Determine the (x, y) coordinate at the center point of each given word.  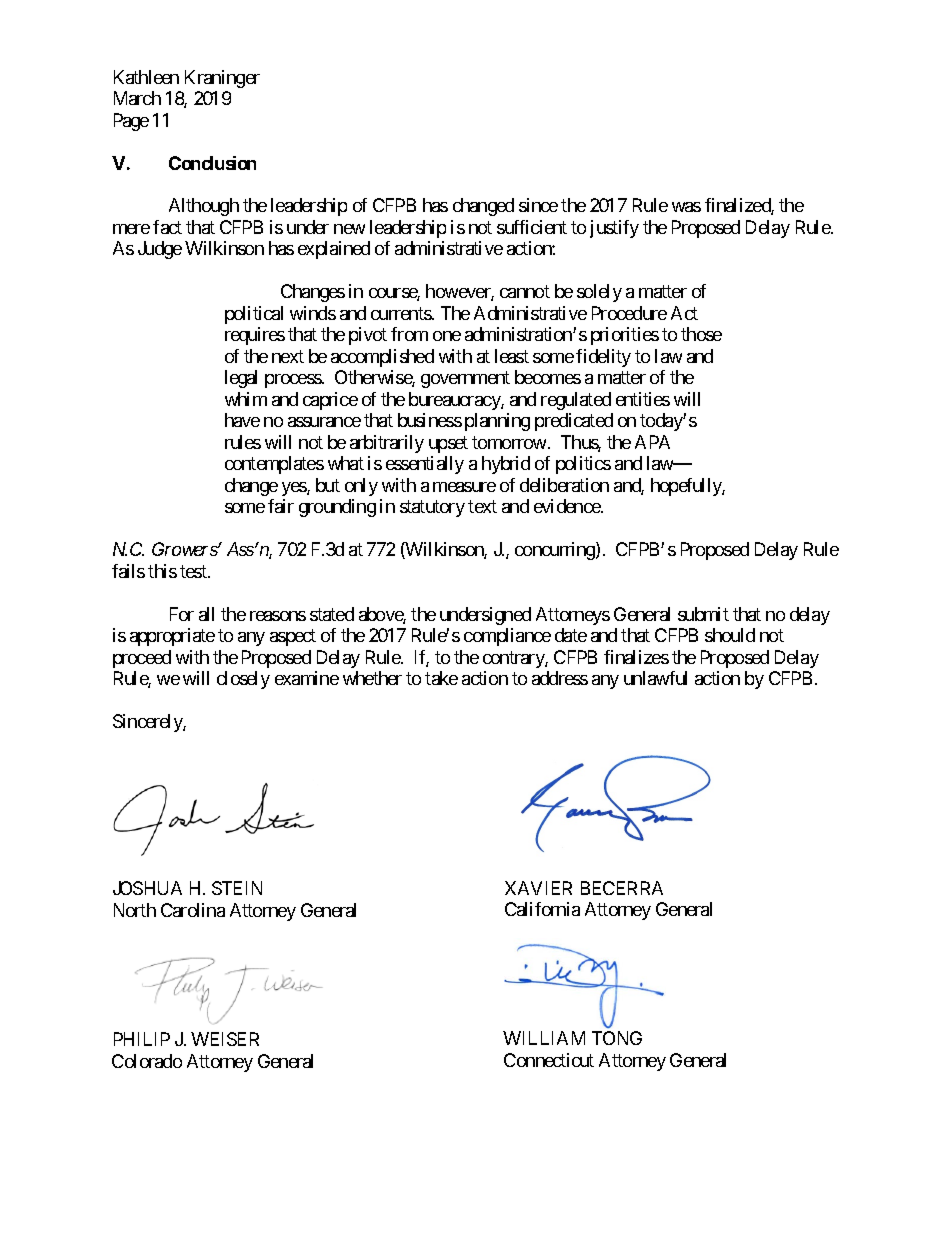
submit (703, 614)
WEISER (225, 1039)
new (349, 229)
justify (614, 229)
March (137, 98)
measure (464, 487)
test (194, 571)
